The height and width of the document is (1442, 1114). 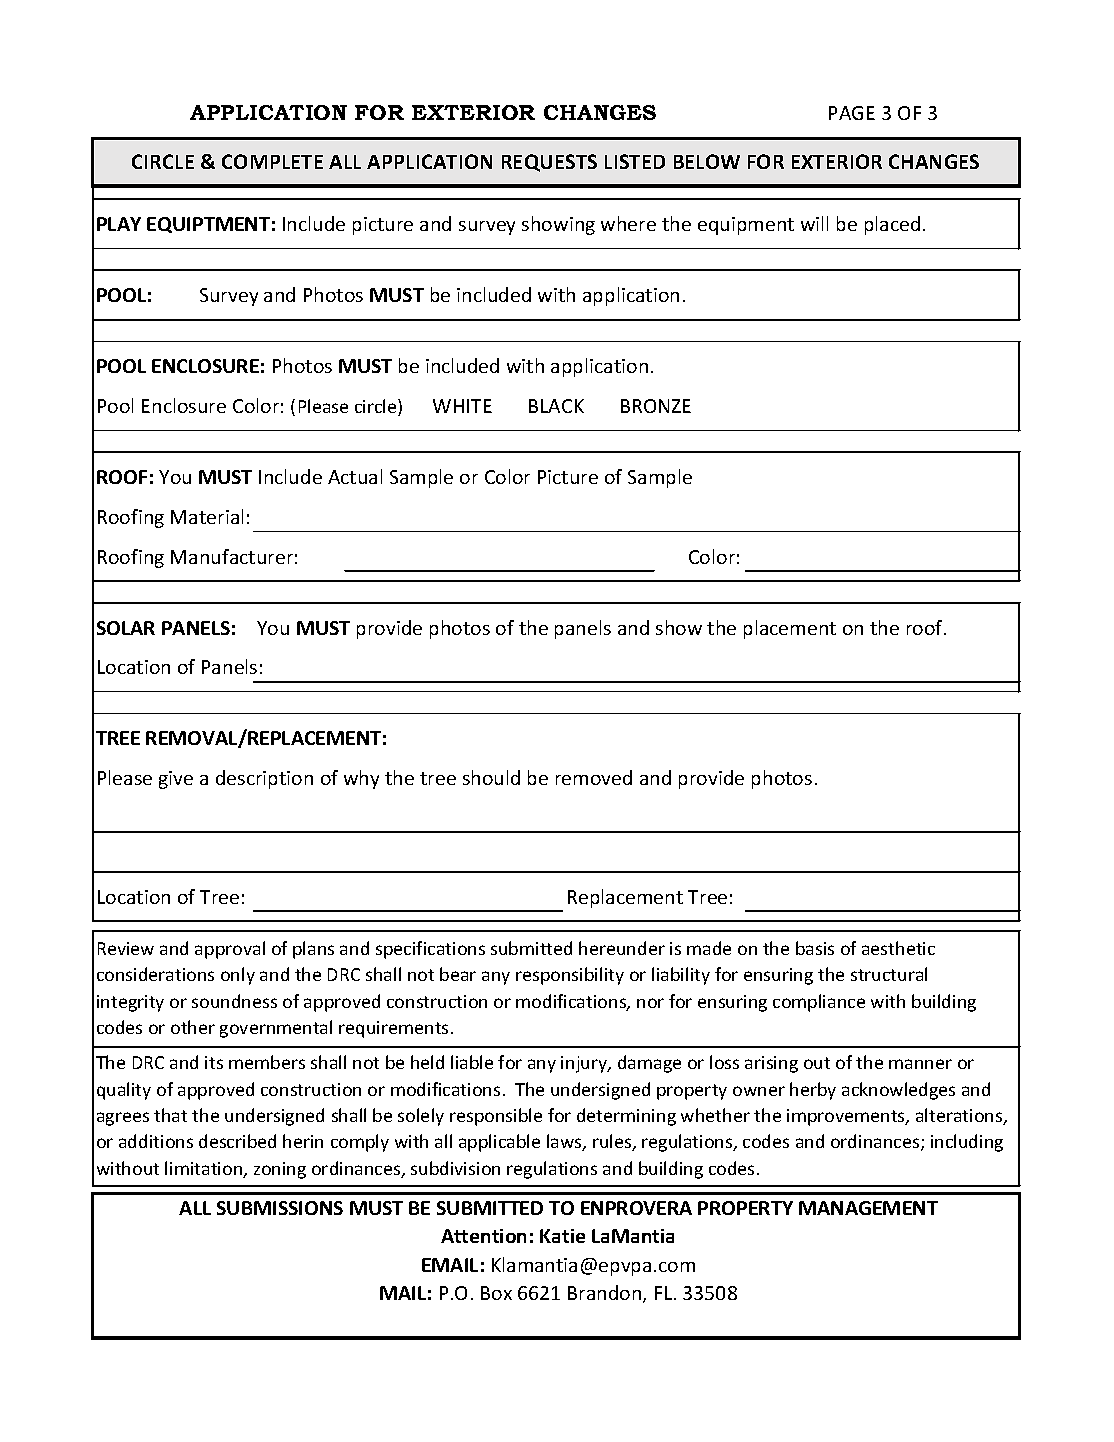 What do you see at coordinates (594, 777) in the document?
I see `removed` at bounding box center [594, 777].
